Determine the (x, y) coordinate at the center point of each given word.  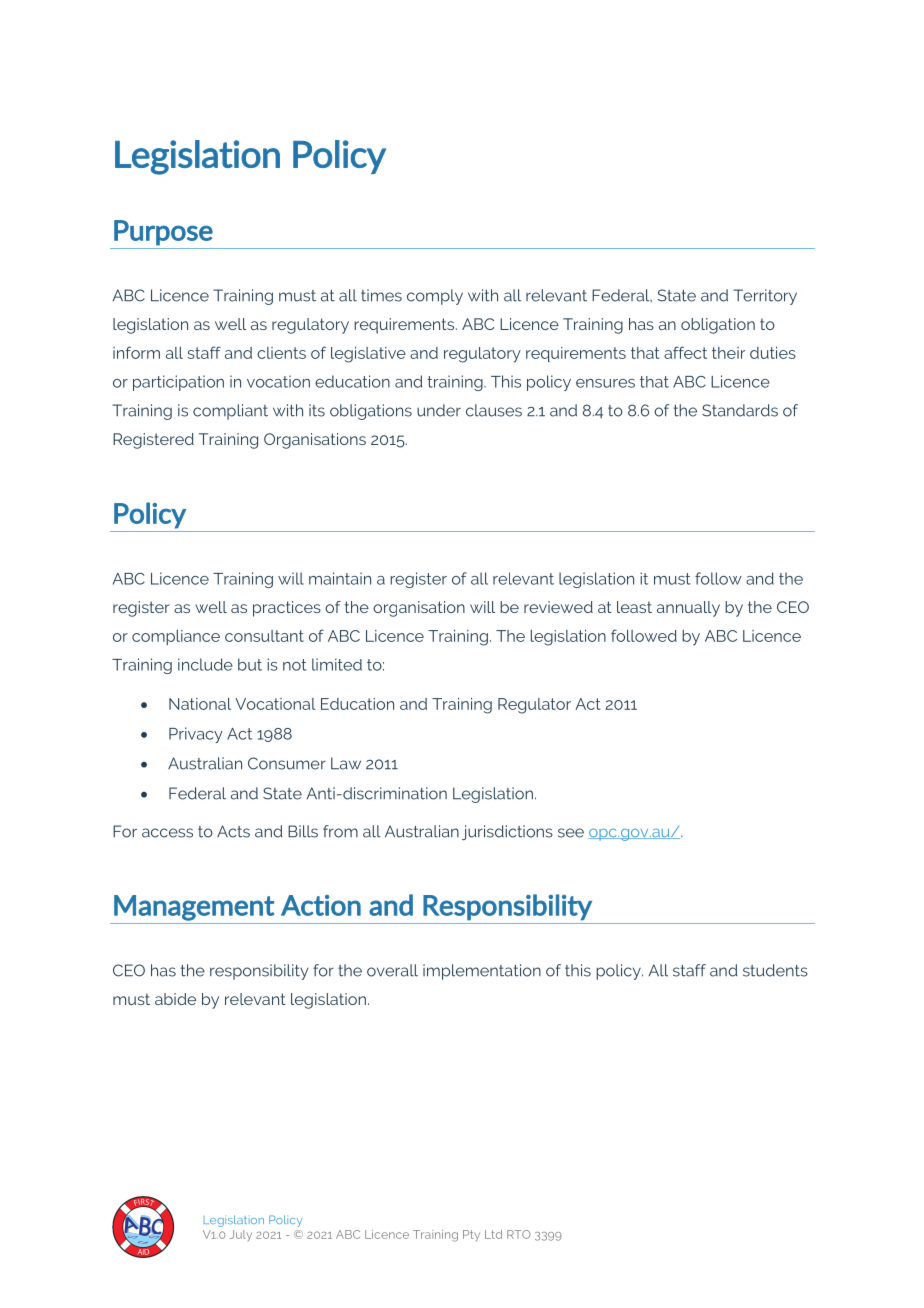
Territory (765, 297)
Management (194, 908)
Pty (471, 1235)
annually (688, 609)
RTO (519, 1234)
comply (435, 297)
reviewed (558, 607)
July (241, 1235)
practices (287, 609)
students (775, 970)
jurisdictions (507, 832)
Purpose (163, 233)
